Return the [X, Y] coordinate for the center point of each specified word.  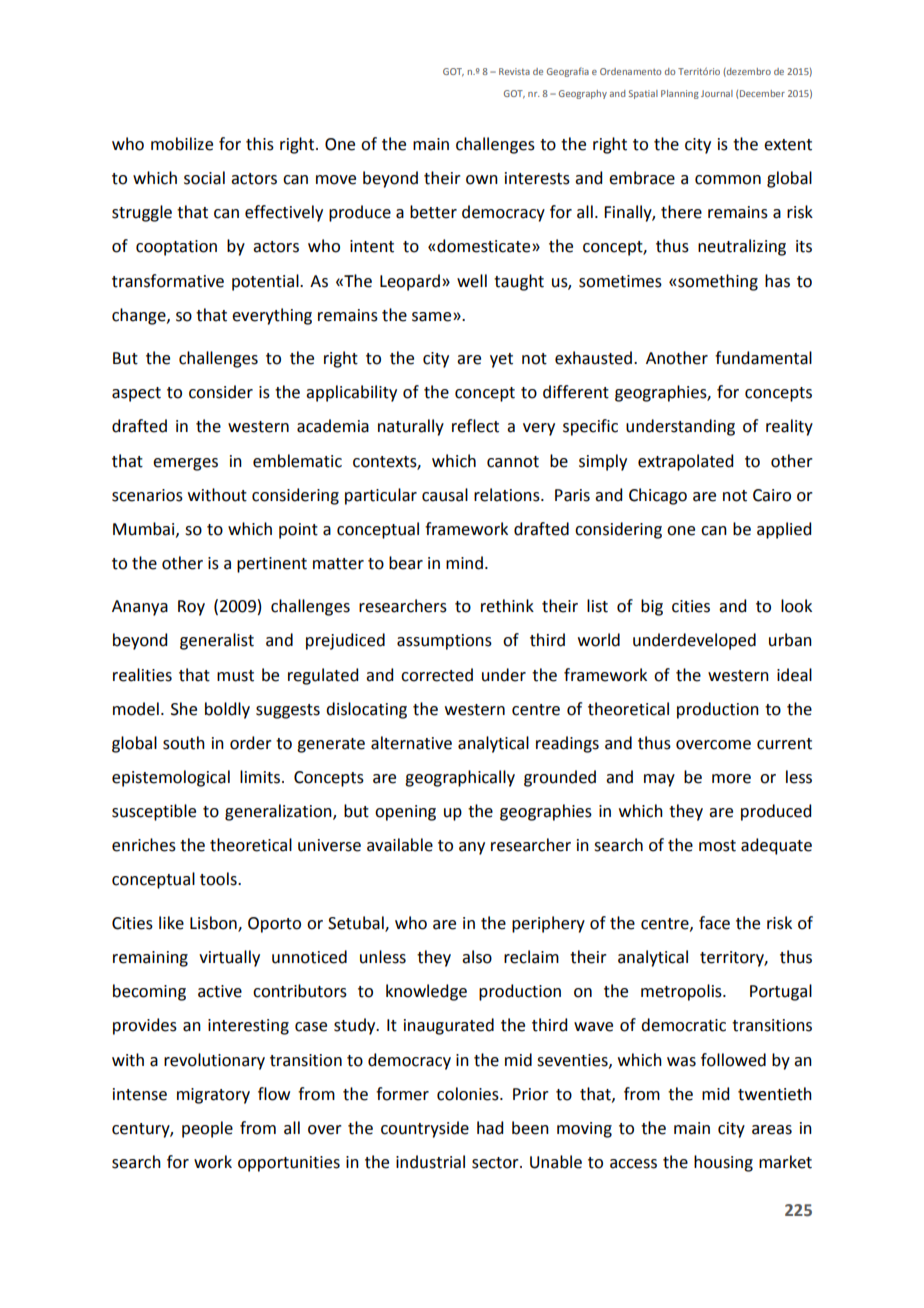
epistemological [171, 778]
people [207, 1129]
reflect [475, 426]
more [731, 779]
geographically [460, 778]
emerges [185, 464]
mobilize [182, 144]
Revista [514, 71]
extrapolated [685, 462]
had [490, 1128]
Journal [717, 93]
